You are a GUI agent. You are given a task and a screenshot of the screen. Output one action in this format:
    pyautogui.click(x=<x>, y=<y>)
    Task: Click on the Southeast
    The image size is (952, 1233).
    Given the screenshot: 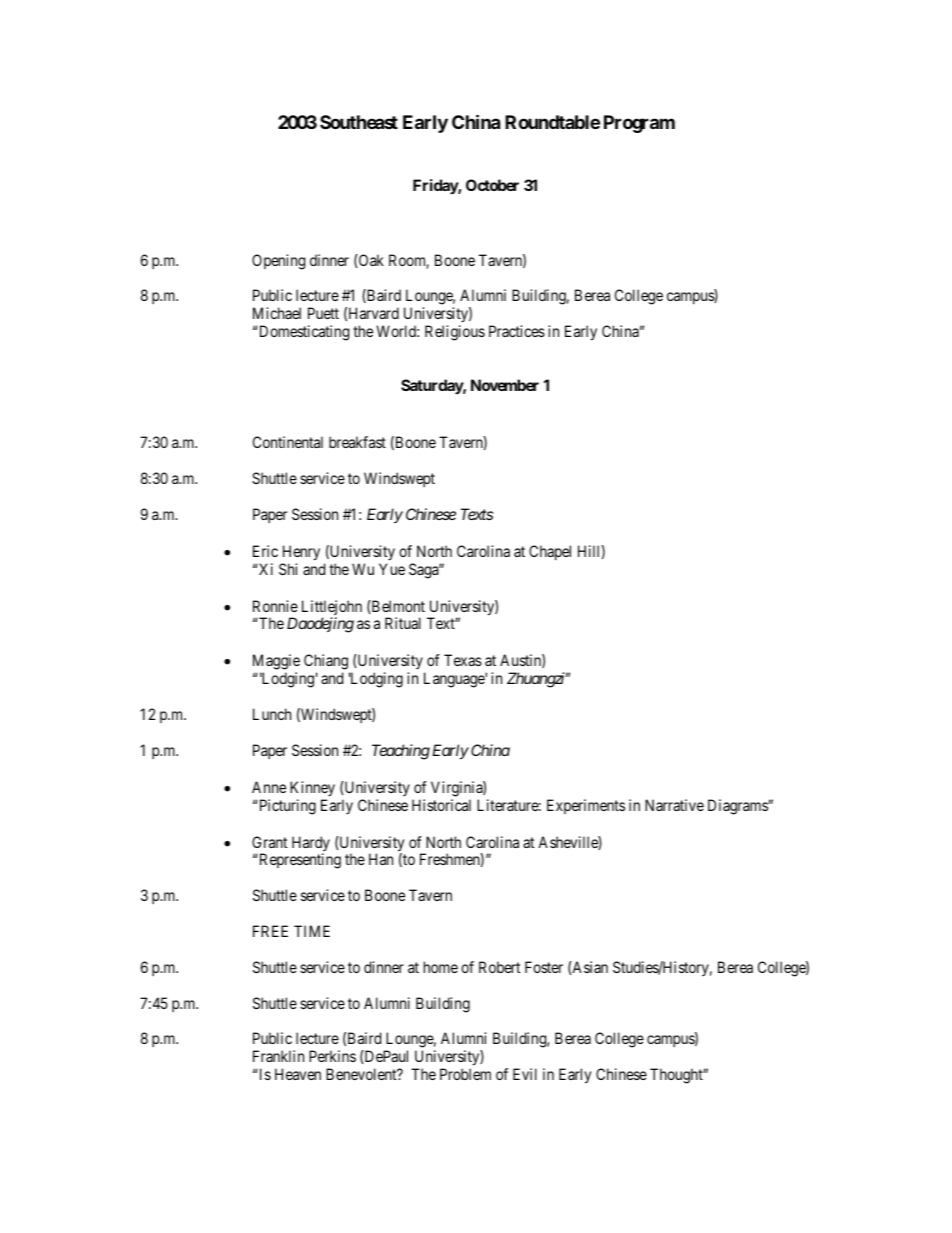 What is the action you would take?
    pyautogui.click(x=359, y=122)
